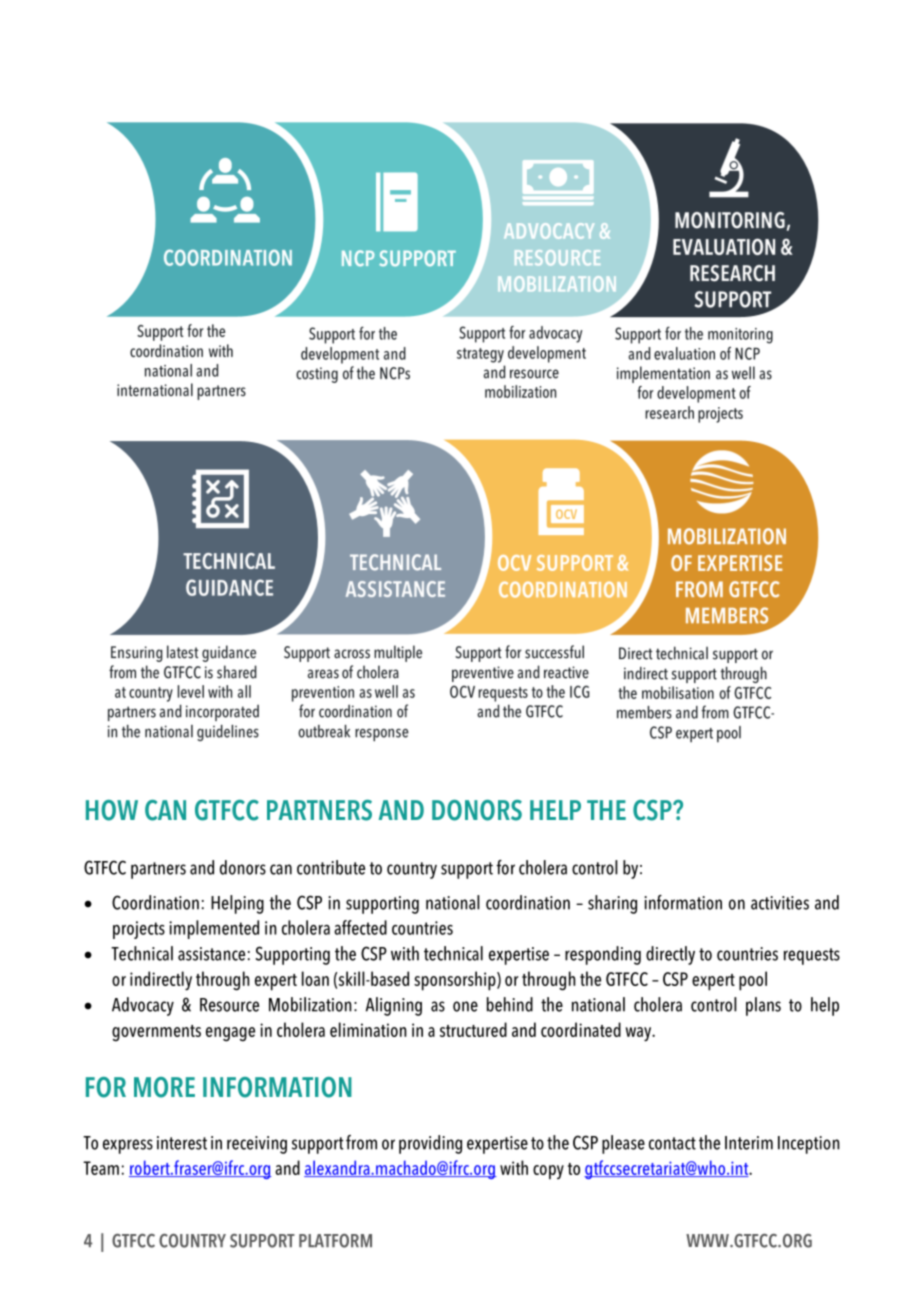 Image resolution: width=924 pixels, height=1309 pixels. Describe the element at coordinates (749, 1143) in the screenshot. I see `Interim` at that location.
